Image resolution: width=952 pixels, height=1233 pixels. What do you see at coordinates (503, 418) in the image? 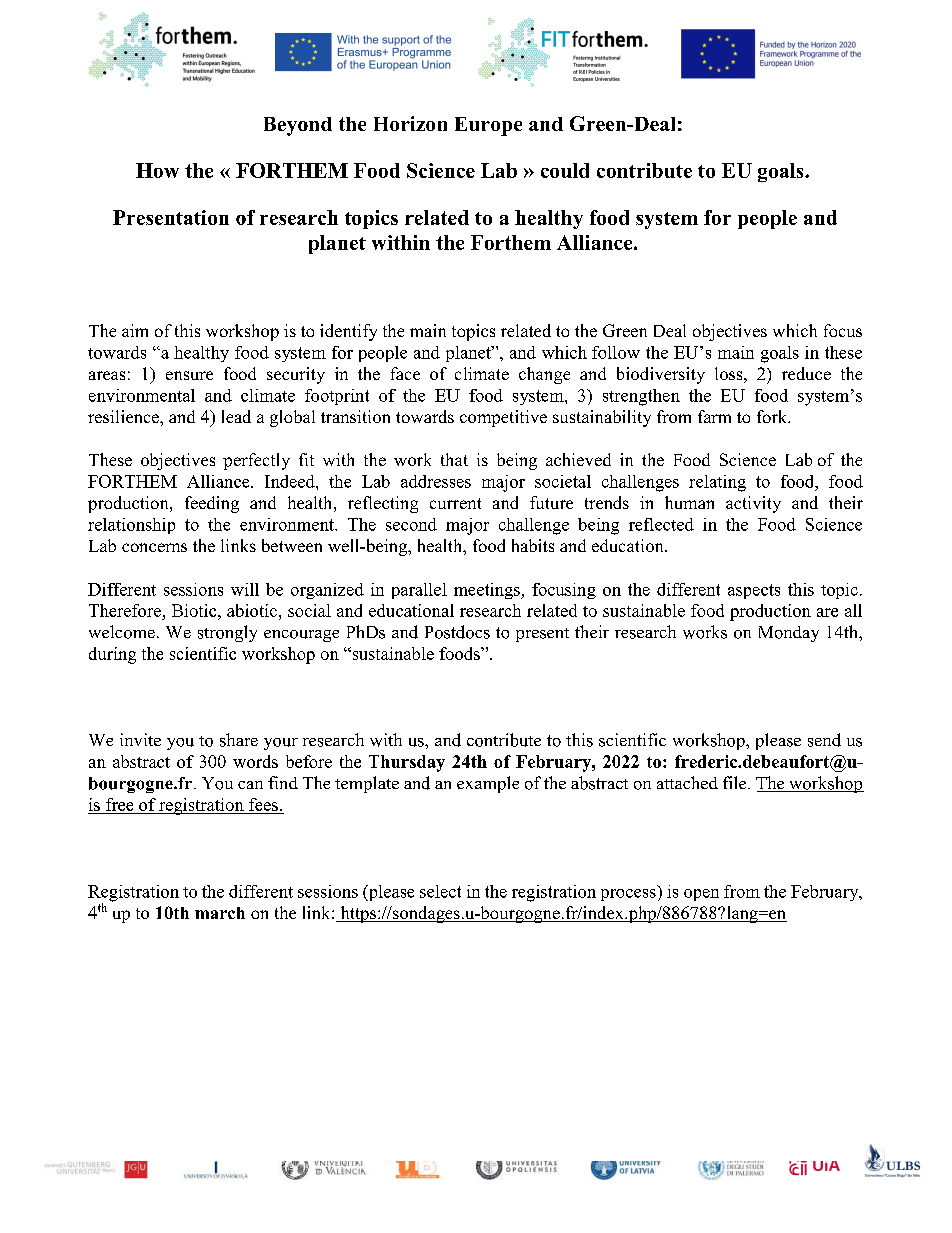
I see `competitive` at bounding box center [503, 418].
